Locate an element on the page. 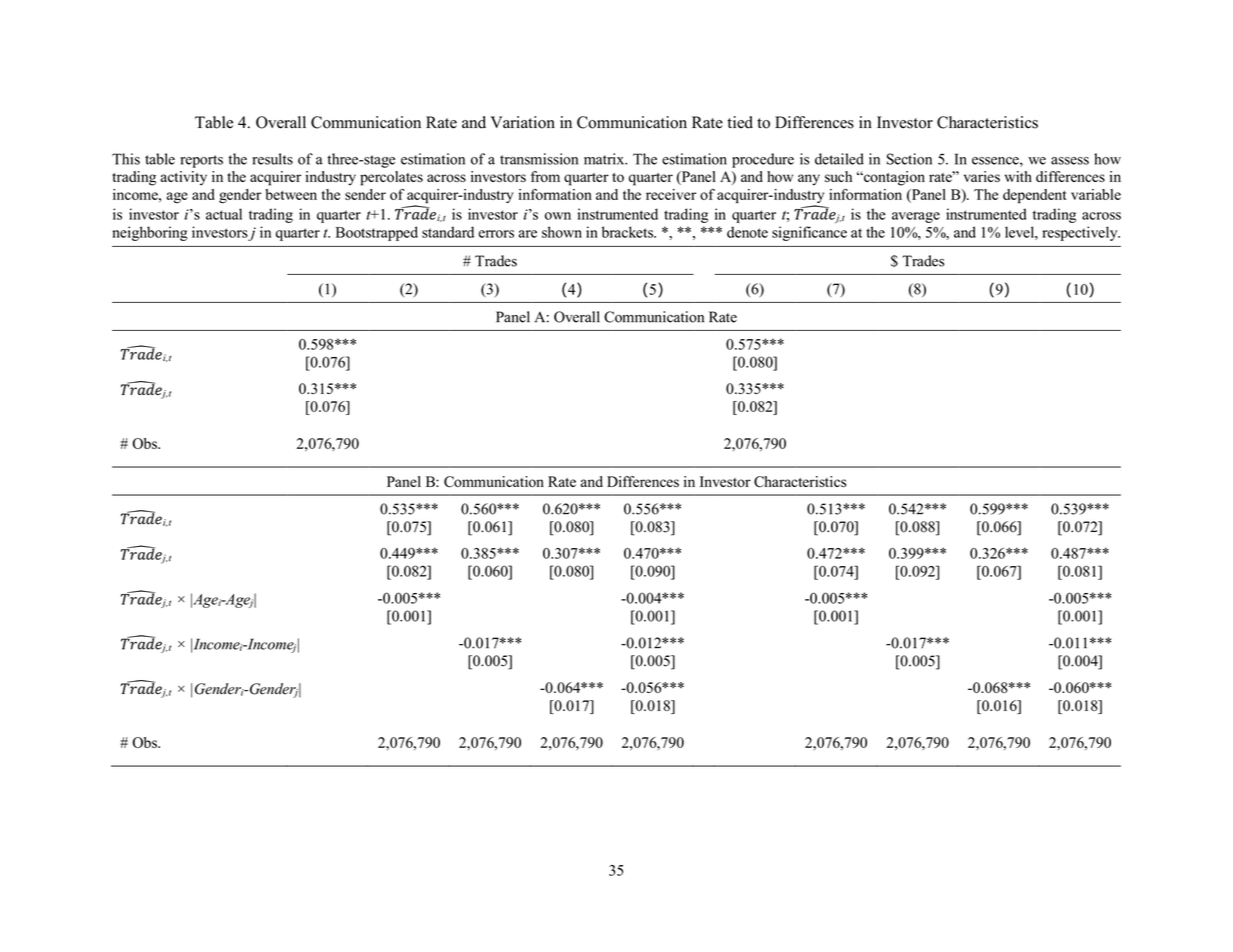 The width and height of the document is (1233, 952). tied is located at coordinates (740, 122).
